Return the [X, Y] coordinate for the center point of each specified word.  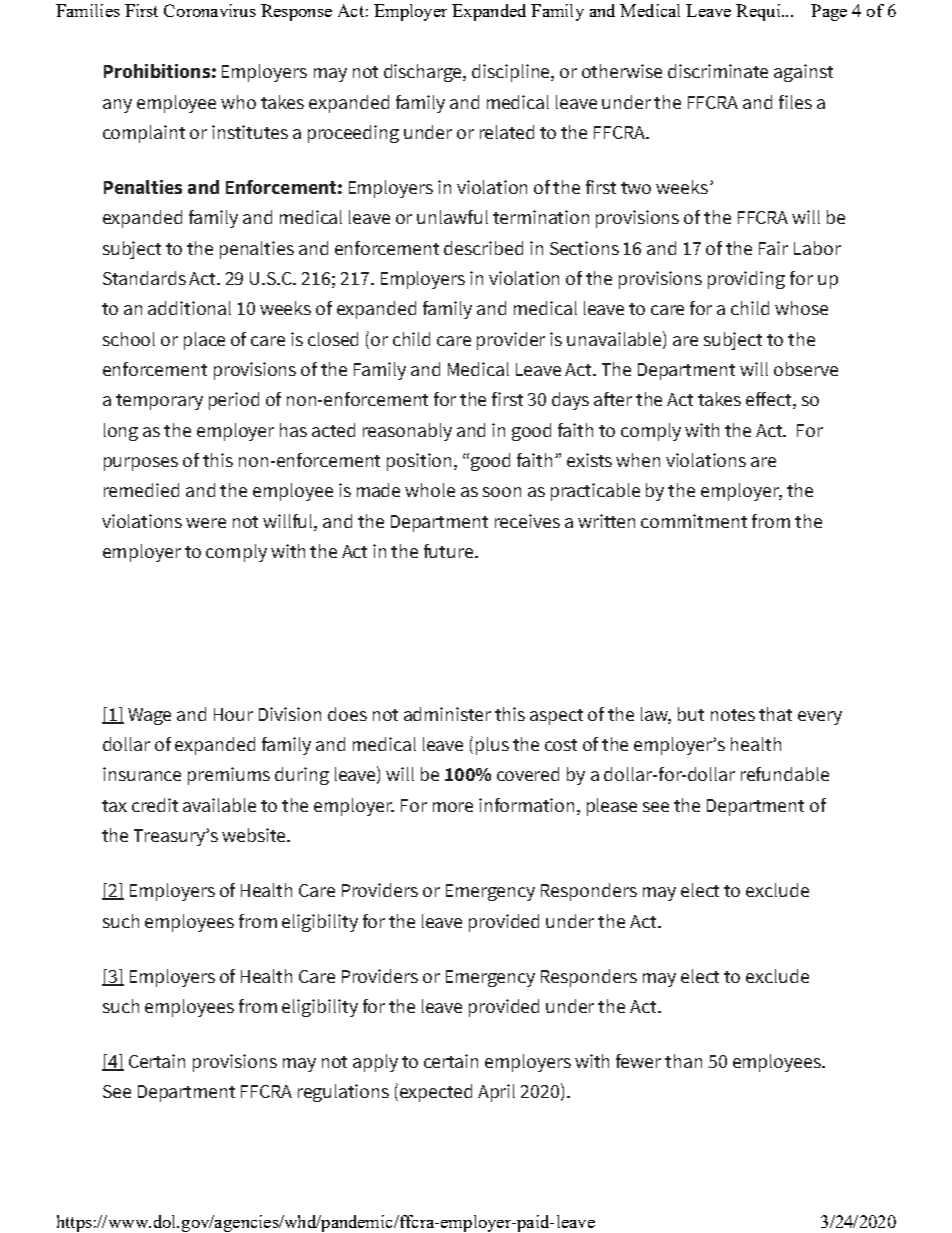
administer [447, 714]
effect [770, 400]
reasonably [407, 432]
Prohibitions [157, 71]
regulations [343, 1093]
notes [733, 715]
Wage [149, 716]
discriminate [718, 71]
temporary [159, 402]
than [683, 1061]
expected [436, 1093]
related [507, 132]
